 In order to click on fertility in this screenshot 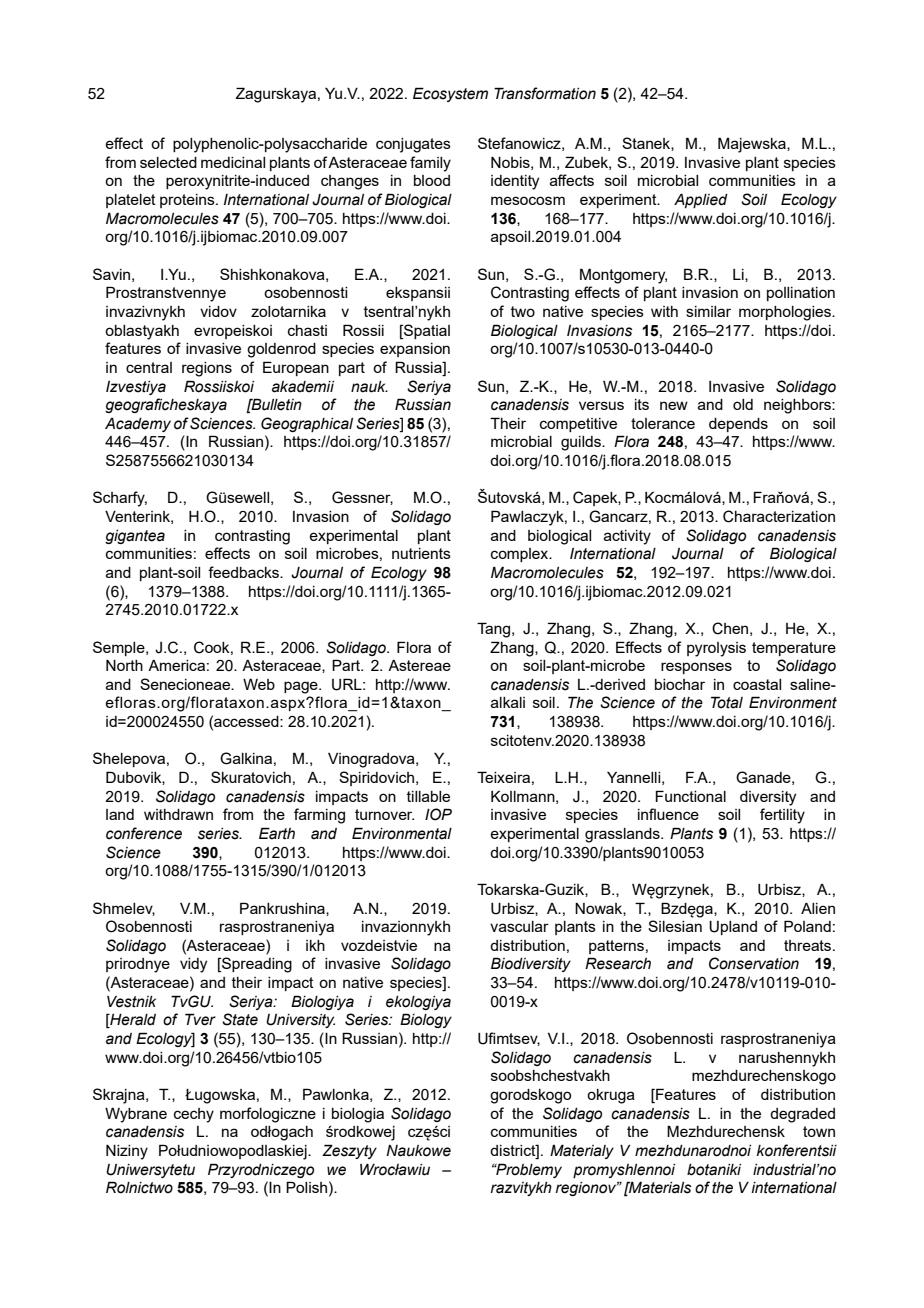, I will do `click(782, 816)`.
